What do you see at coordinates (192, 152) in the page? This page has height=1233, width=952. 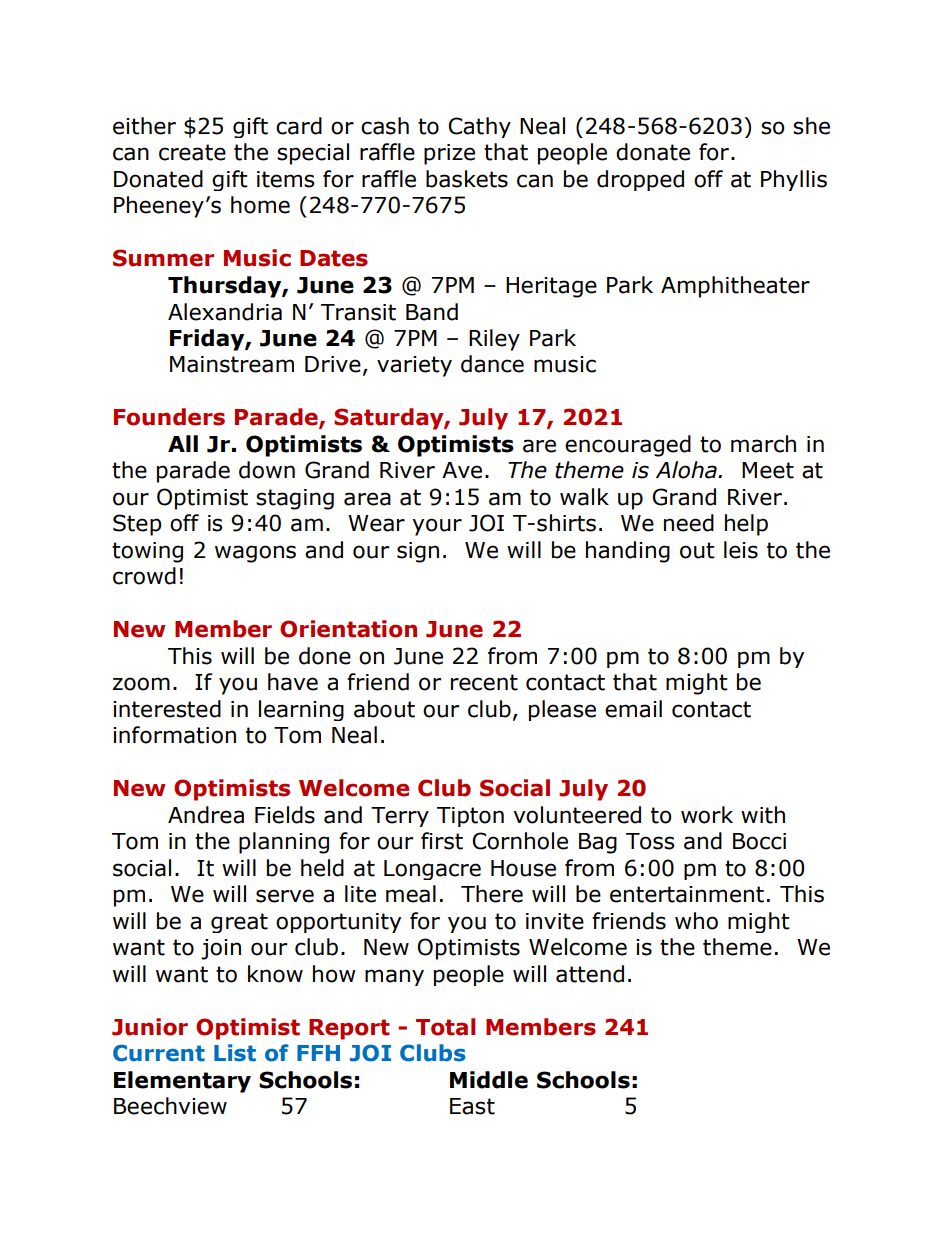 I see `create` at bounding box center [192, 152].
